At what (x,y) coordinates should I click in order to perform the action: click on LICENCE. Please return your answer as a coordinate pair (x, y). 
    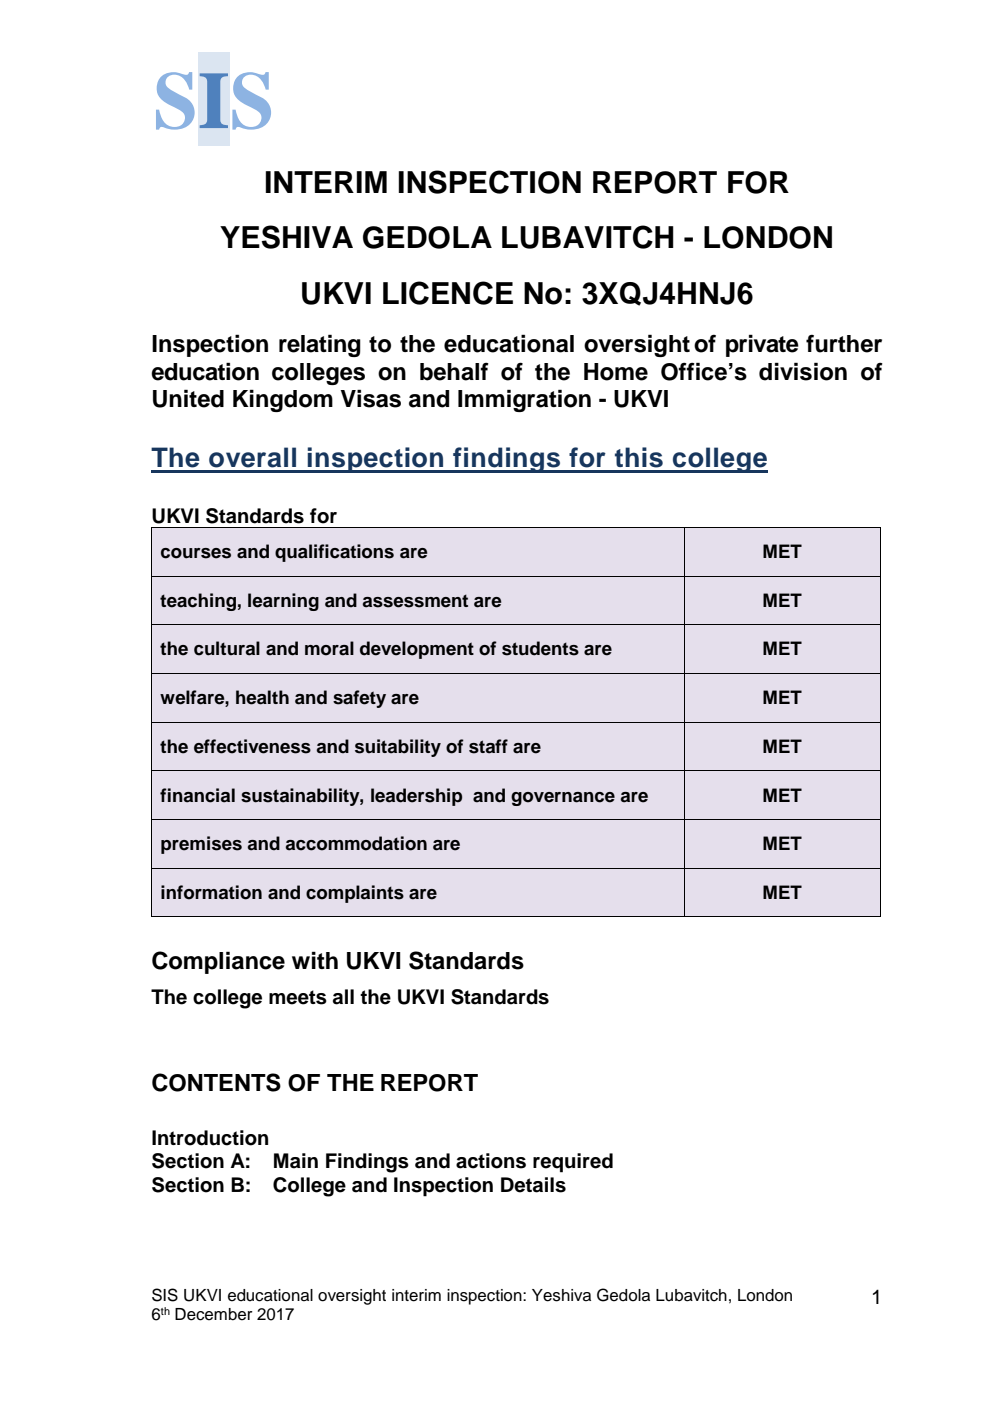
    Looking at the image, I should click on (448, 293).
